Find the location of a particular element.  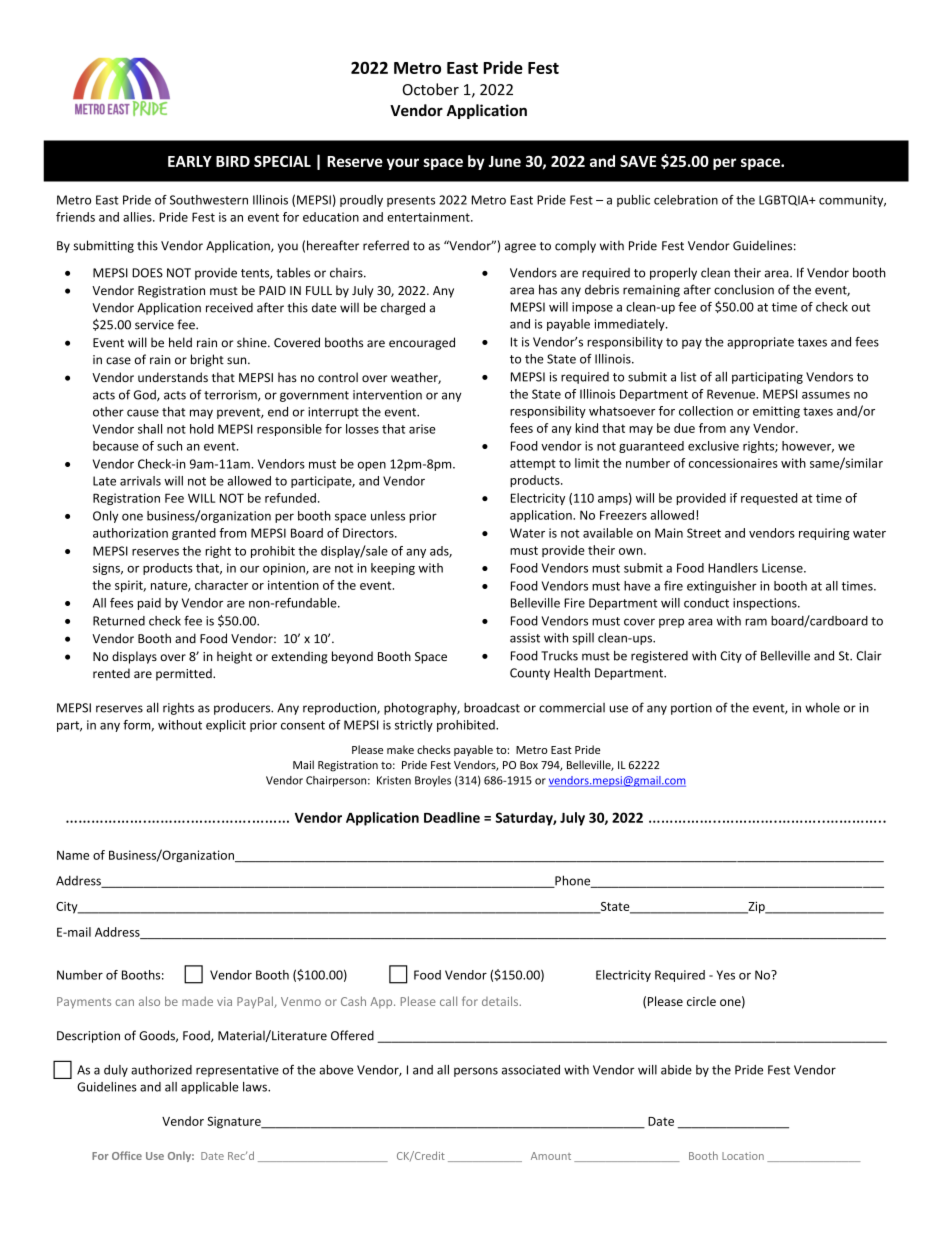

assist is located at coordinates (525, 638).
